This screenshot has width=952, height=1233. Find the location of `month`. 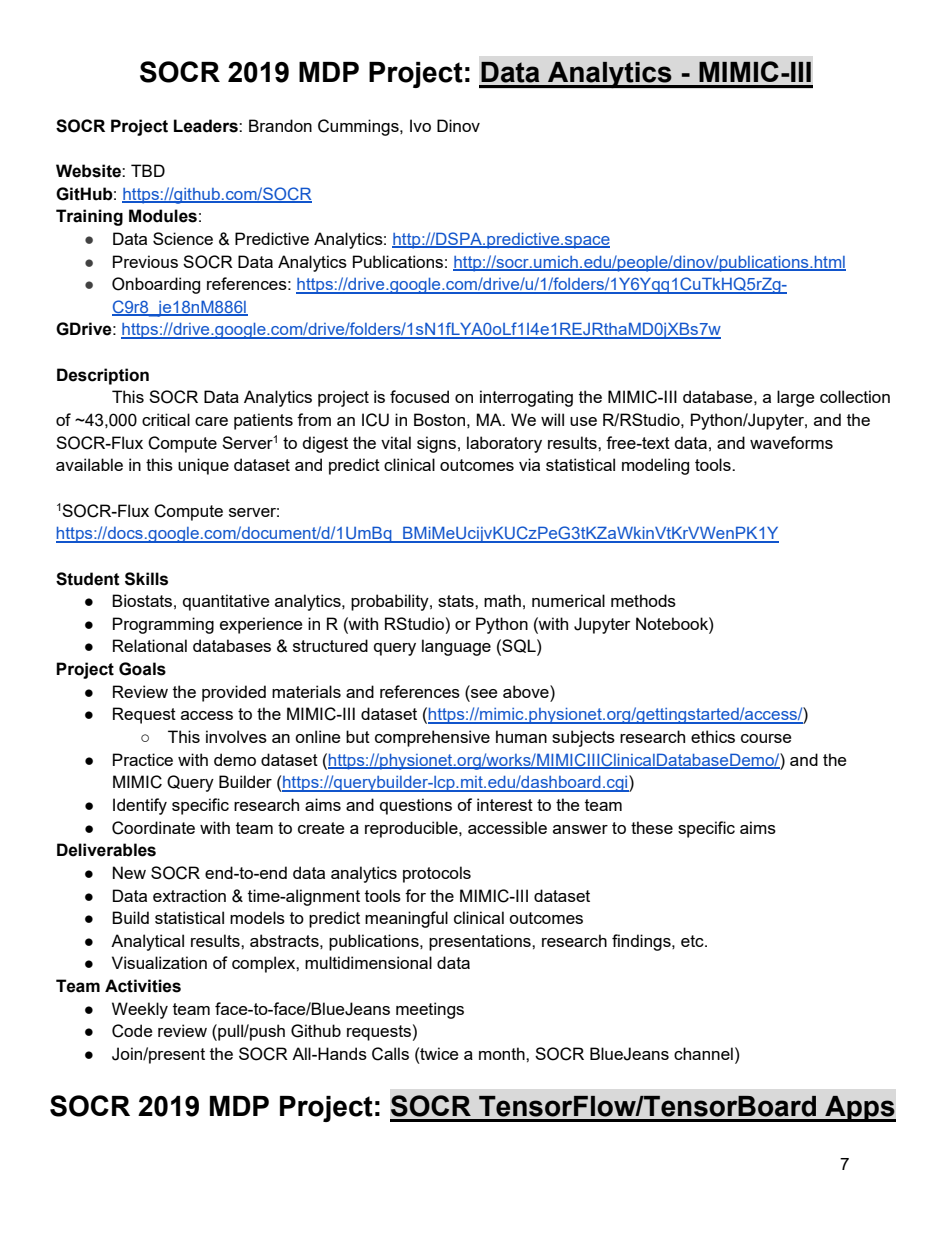

month is located at coordinates (503, 1053).
